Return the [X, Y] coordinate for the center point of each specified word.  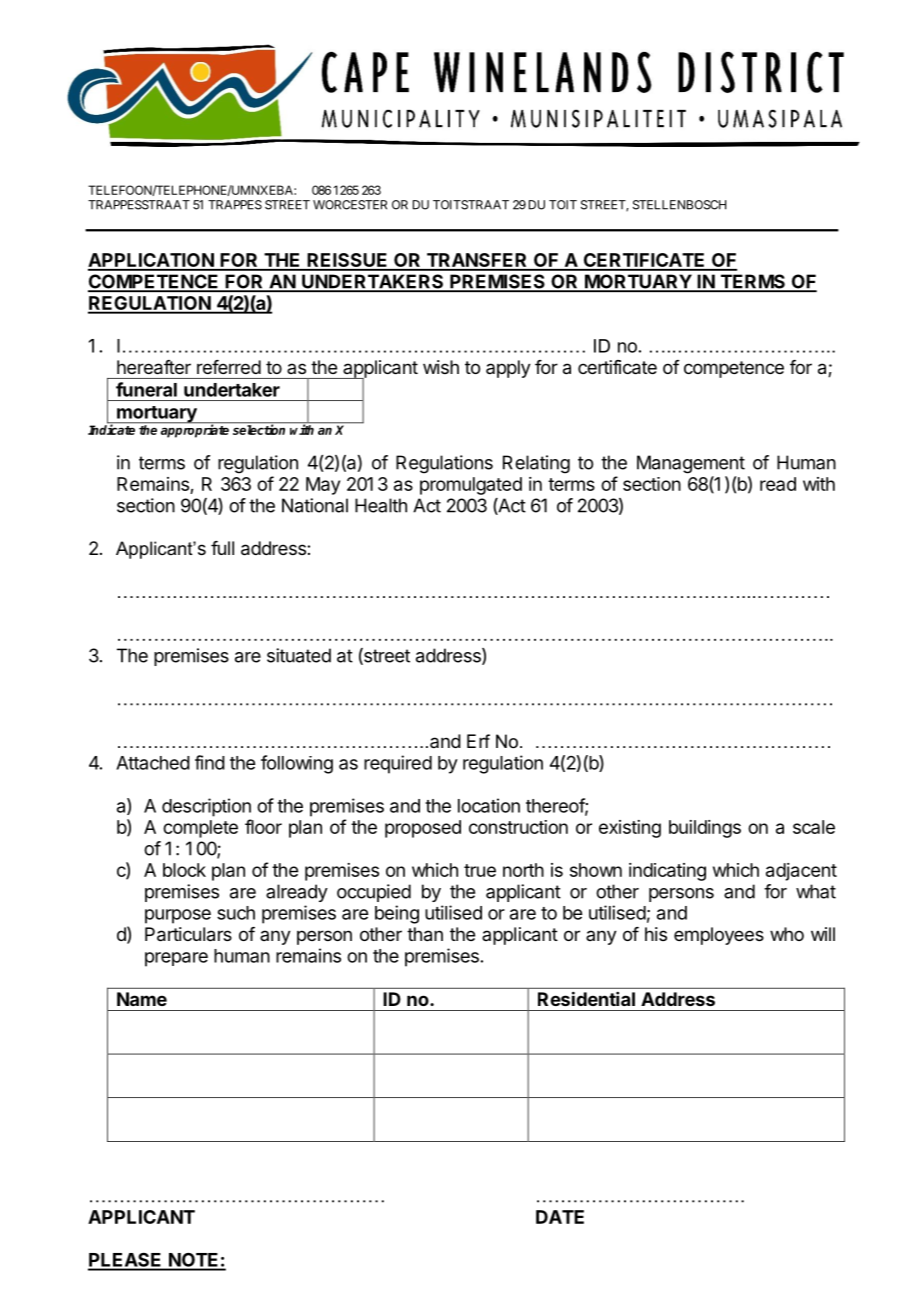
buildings [705, 829]
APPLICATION [152, 261]
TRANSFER [477, 261]
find [210, 762]
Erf [478, 741]
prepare [176, 959]
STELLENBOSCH [679, 205]
